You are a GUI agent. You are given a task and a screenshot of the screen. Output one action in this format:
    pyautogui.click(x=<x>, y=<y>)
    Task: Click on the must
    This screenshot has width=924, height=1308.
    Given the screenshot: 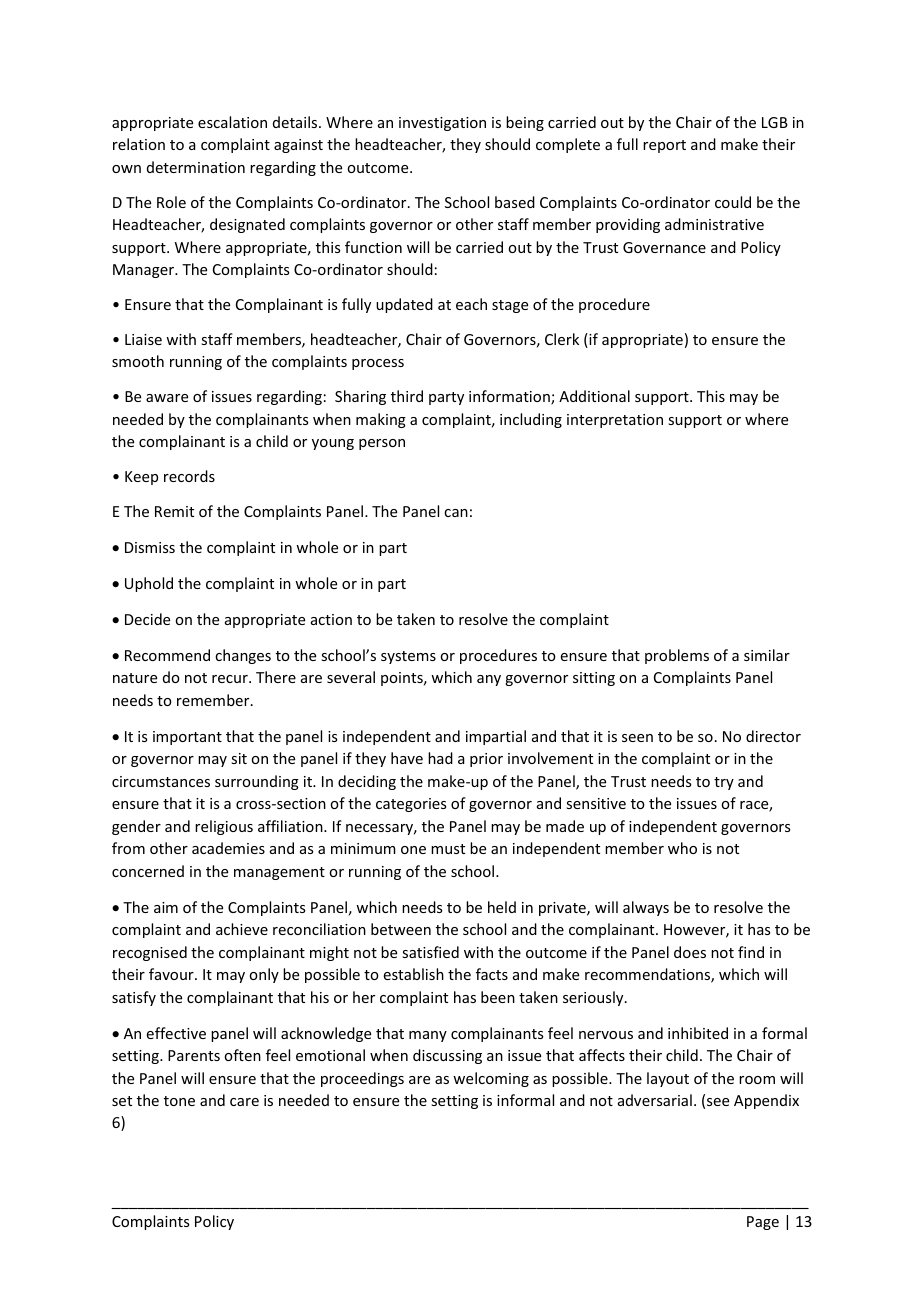 What is the action you would take?
    pyautogui.click(x=448, y=849)
